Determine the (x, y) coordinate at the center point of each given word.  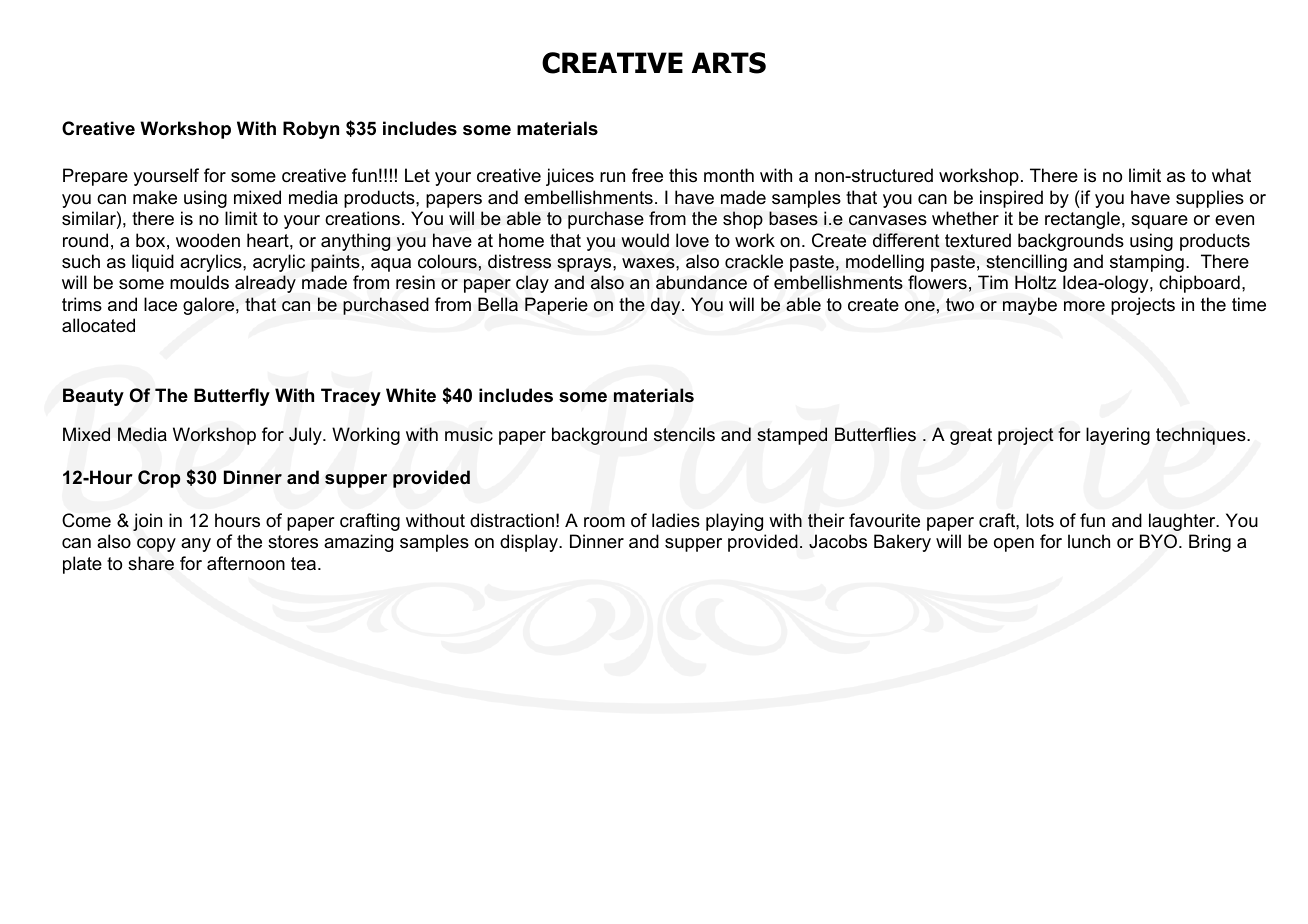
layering (1118, 436)
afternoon (246, 563)
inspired (1011, 199)
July (306, 436)
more (1084, 306)
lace (160, 304)
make (155, 197)
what (1231, 175)
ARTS (729, 63)
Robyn (311, 130)
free (647, 175)
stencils (684, 434)
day (667, 306)
